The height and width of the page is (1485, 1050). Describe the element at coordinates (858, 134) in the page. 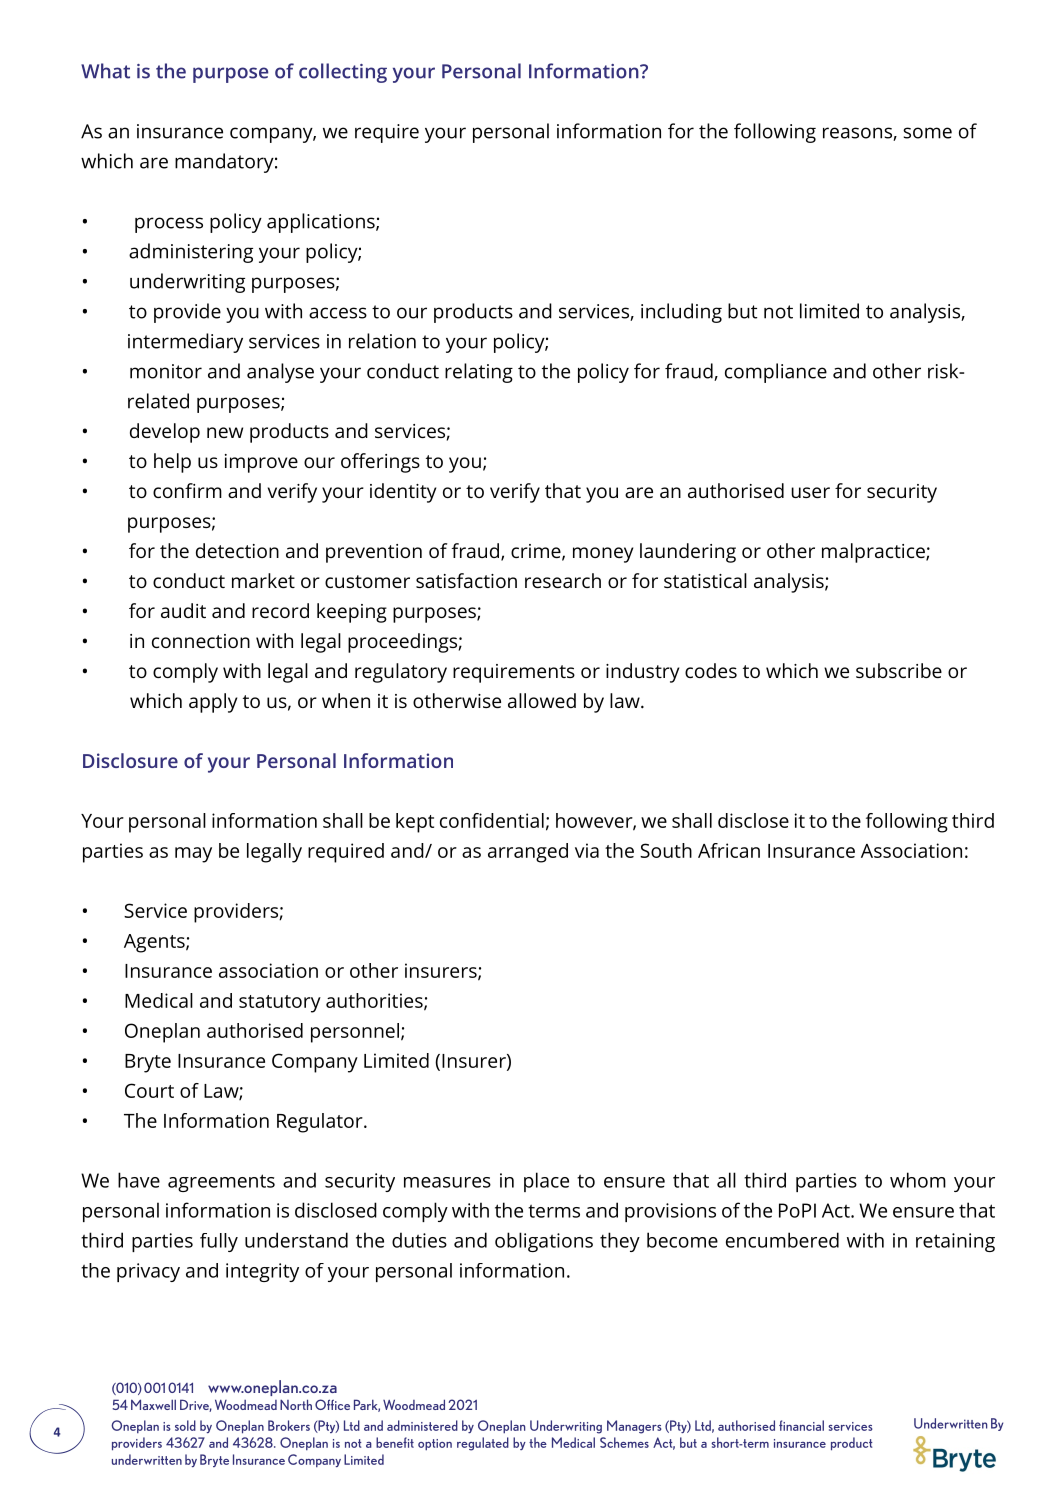

I see `reasons` at that location.
